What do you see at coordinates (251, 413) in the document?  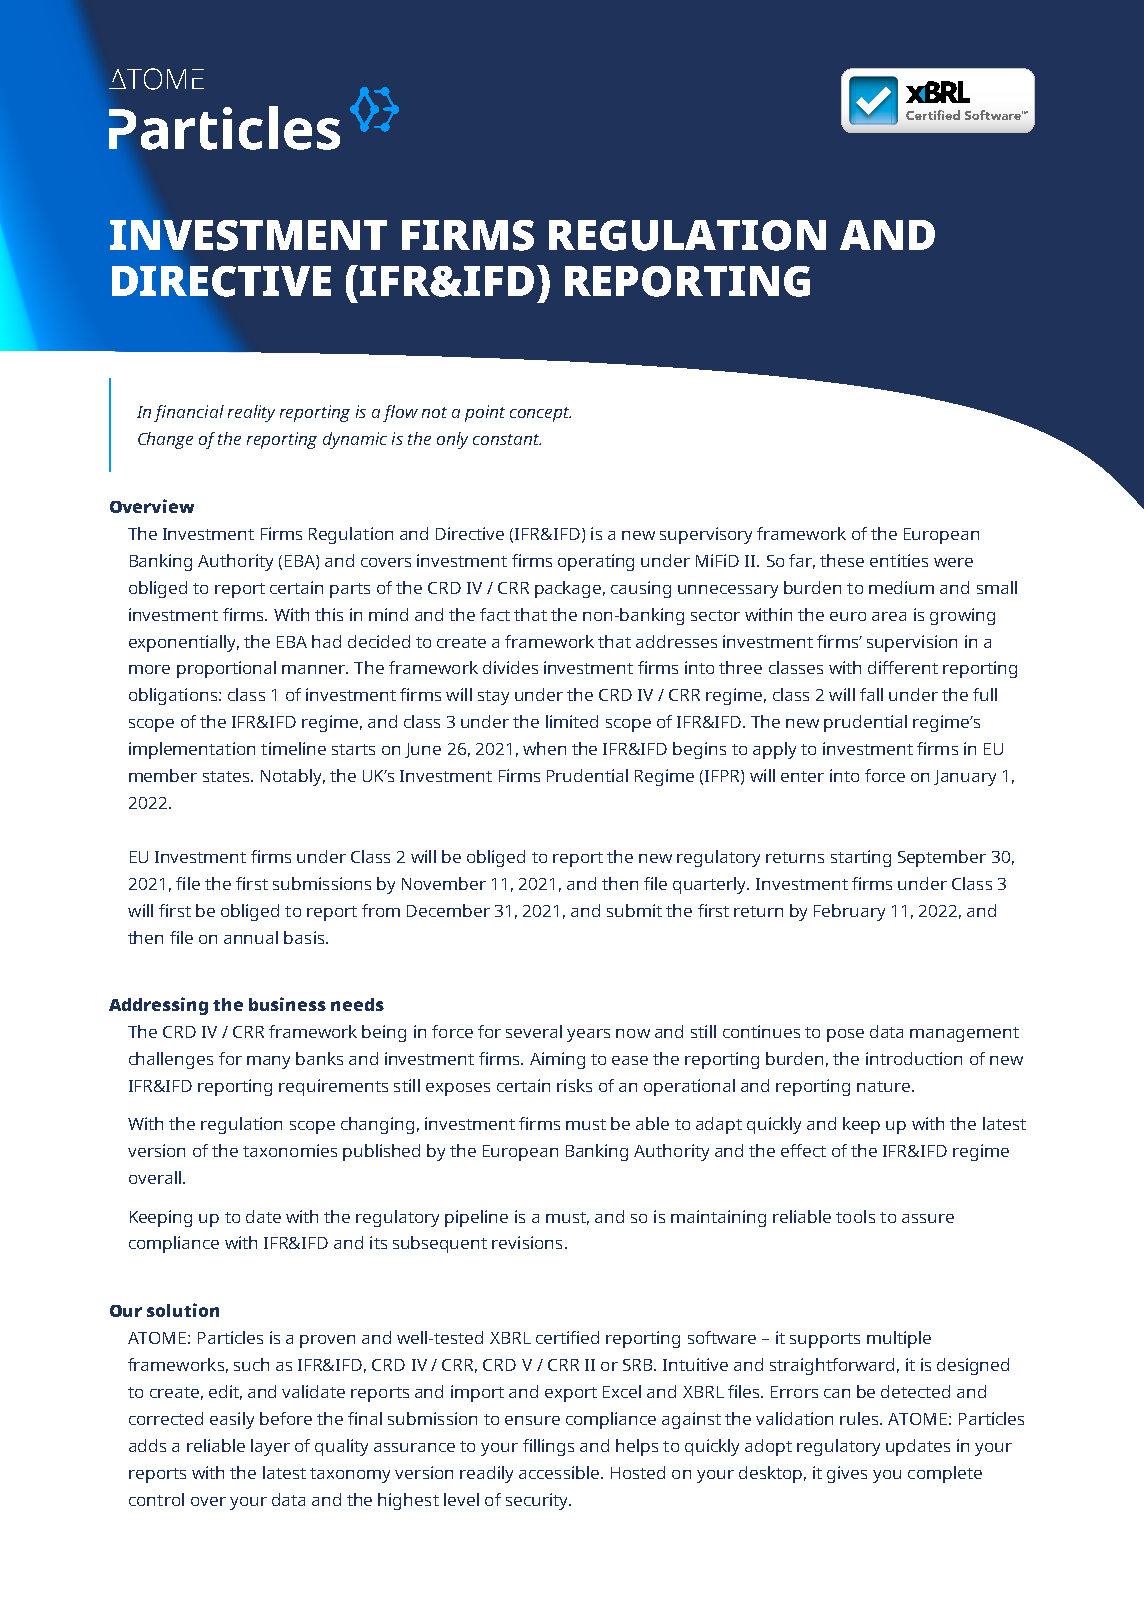 I see `reality` at bounding box center [251, 413].
